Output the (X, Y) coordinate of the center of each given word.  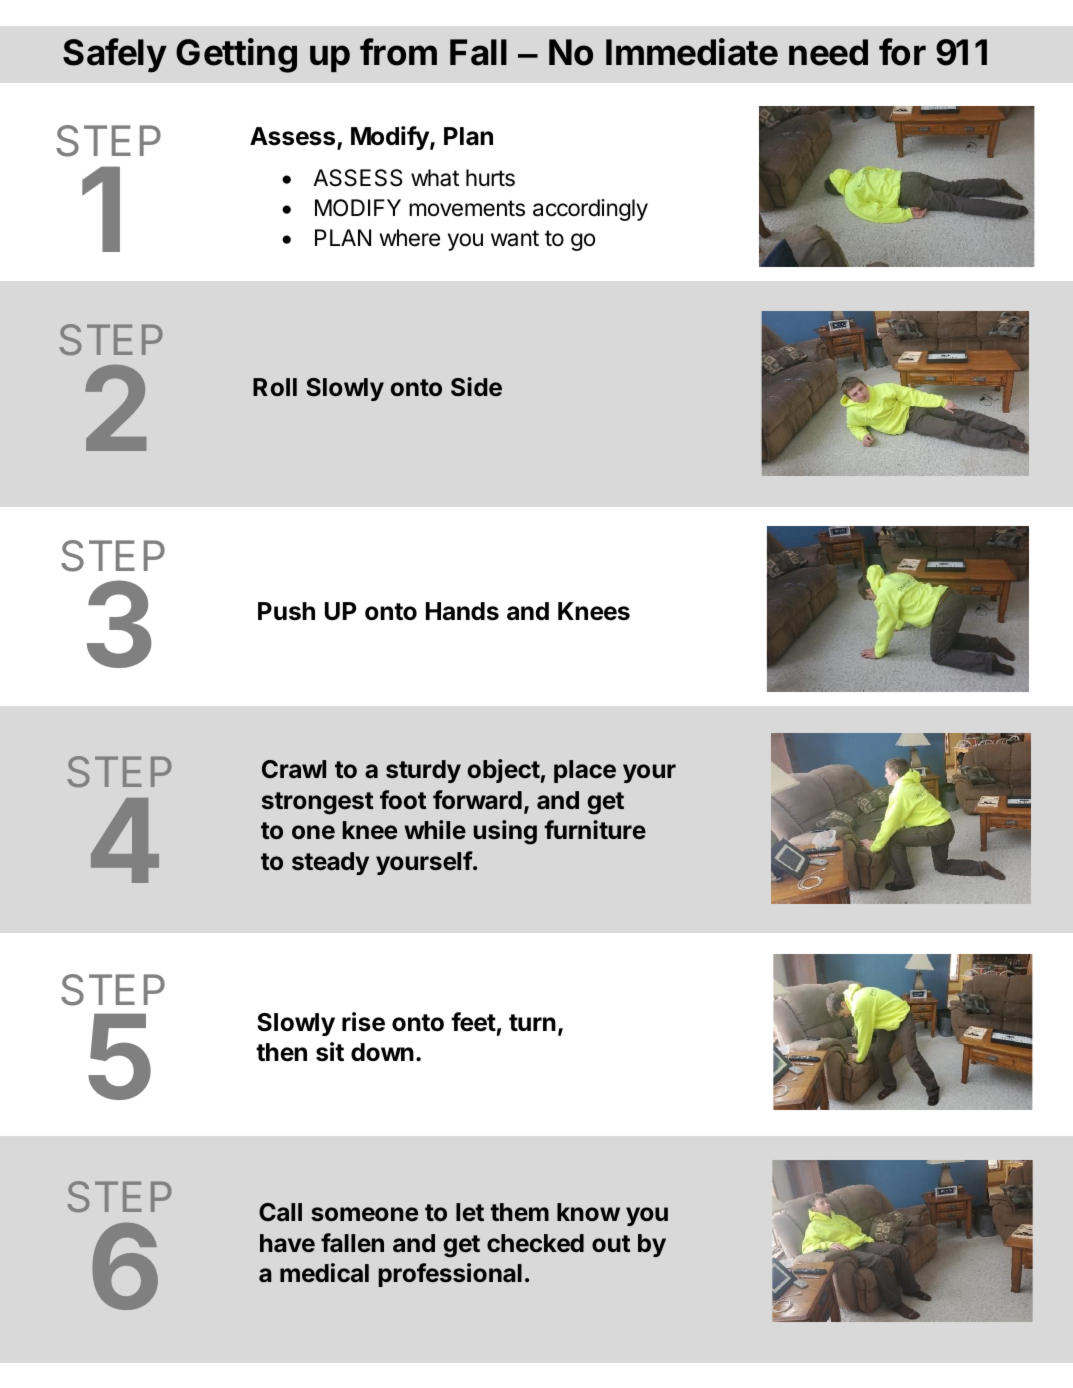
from (398, 52)
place (585, 771)
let (470, 1212)
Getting (236, 55)
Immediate (692, 52)
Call (280, 1212)
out (611, 1243)
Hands (462, 611)
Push (286, 611)
